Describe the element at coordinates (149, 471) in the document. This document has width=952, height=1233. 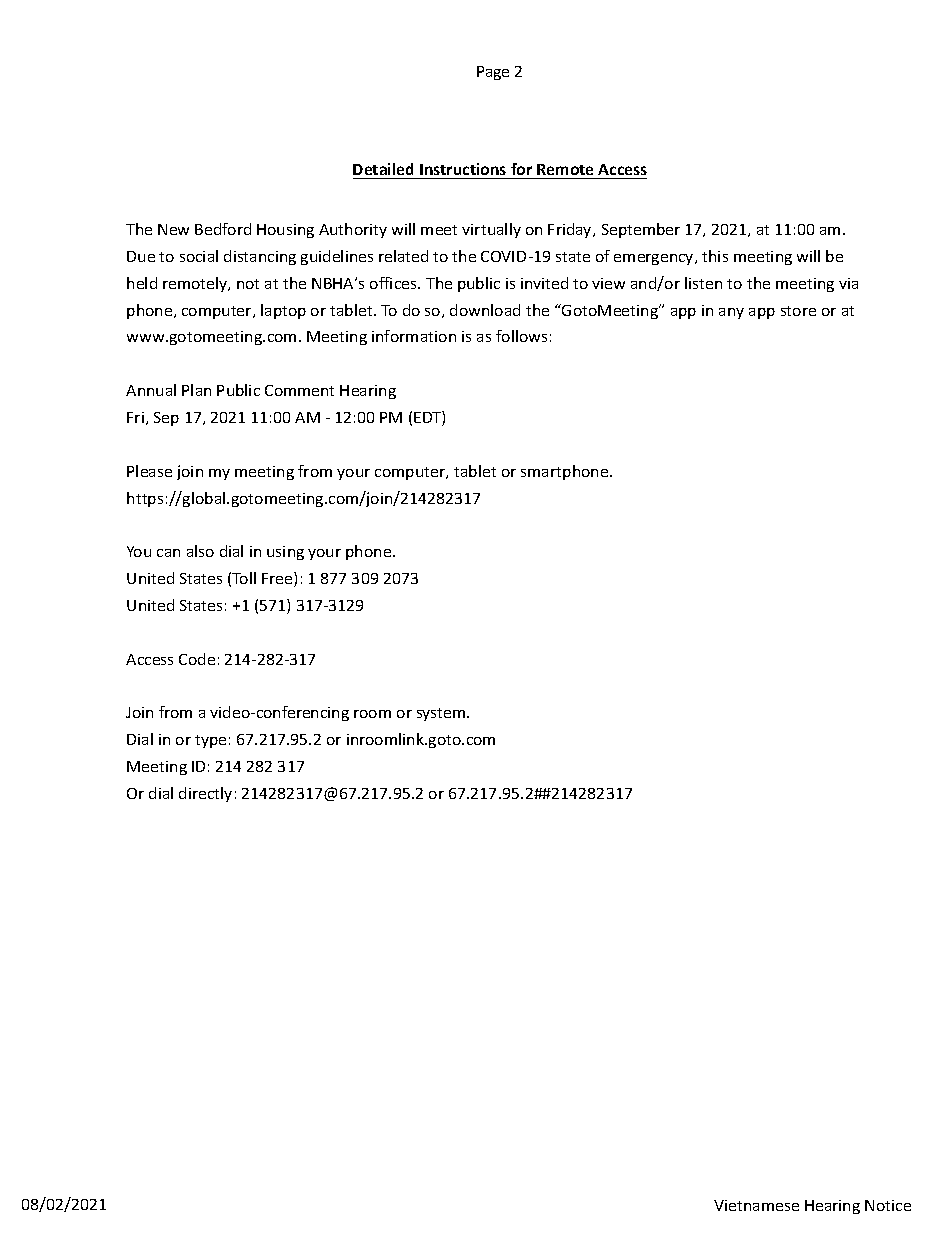
I see `Please` at that location.
